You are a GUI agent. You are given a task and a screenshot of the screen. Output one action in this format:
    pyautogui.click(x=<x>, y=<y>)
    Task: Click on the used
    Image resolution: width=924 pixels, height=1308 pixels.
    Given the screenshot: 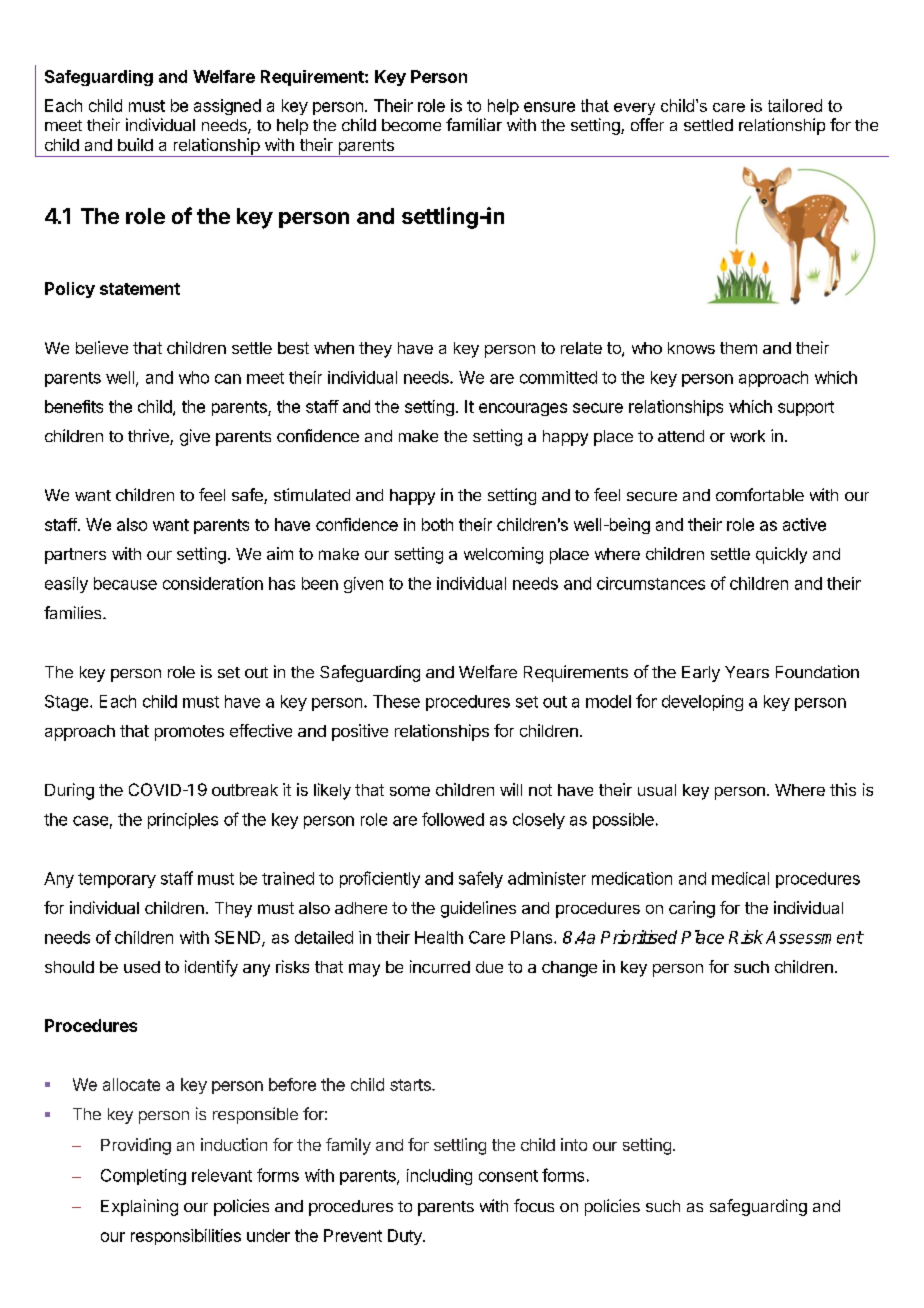 What is the action you would take?
    pyautogui.click(x=142, y=967)
